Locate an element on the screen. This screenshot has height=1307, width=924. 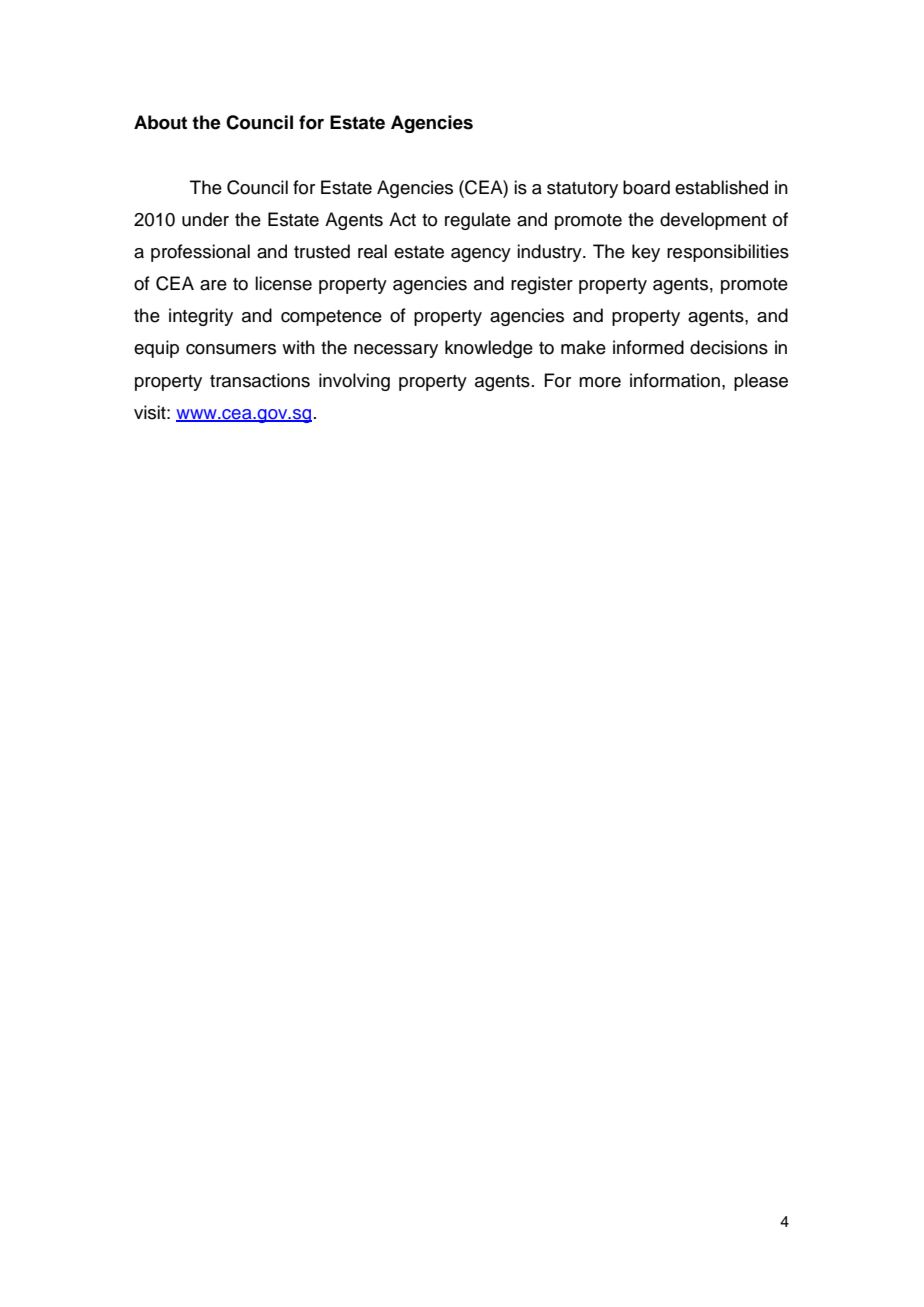
responsibilities is located at coordinates (728, 253).
